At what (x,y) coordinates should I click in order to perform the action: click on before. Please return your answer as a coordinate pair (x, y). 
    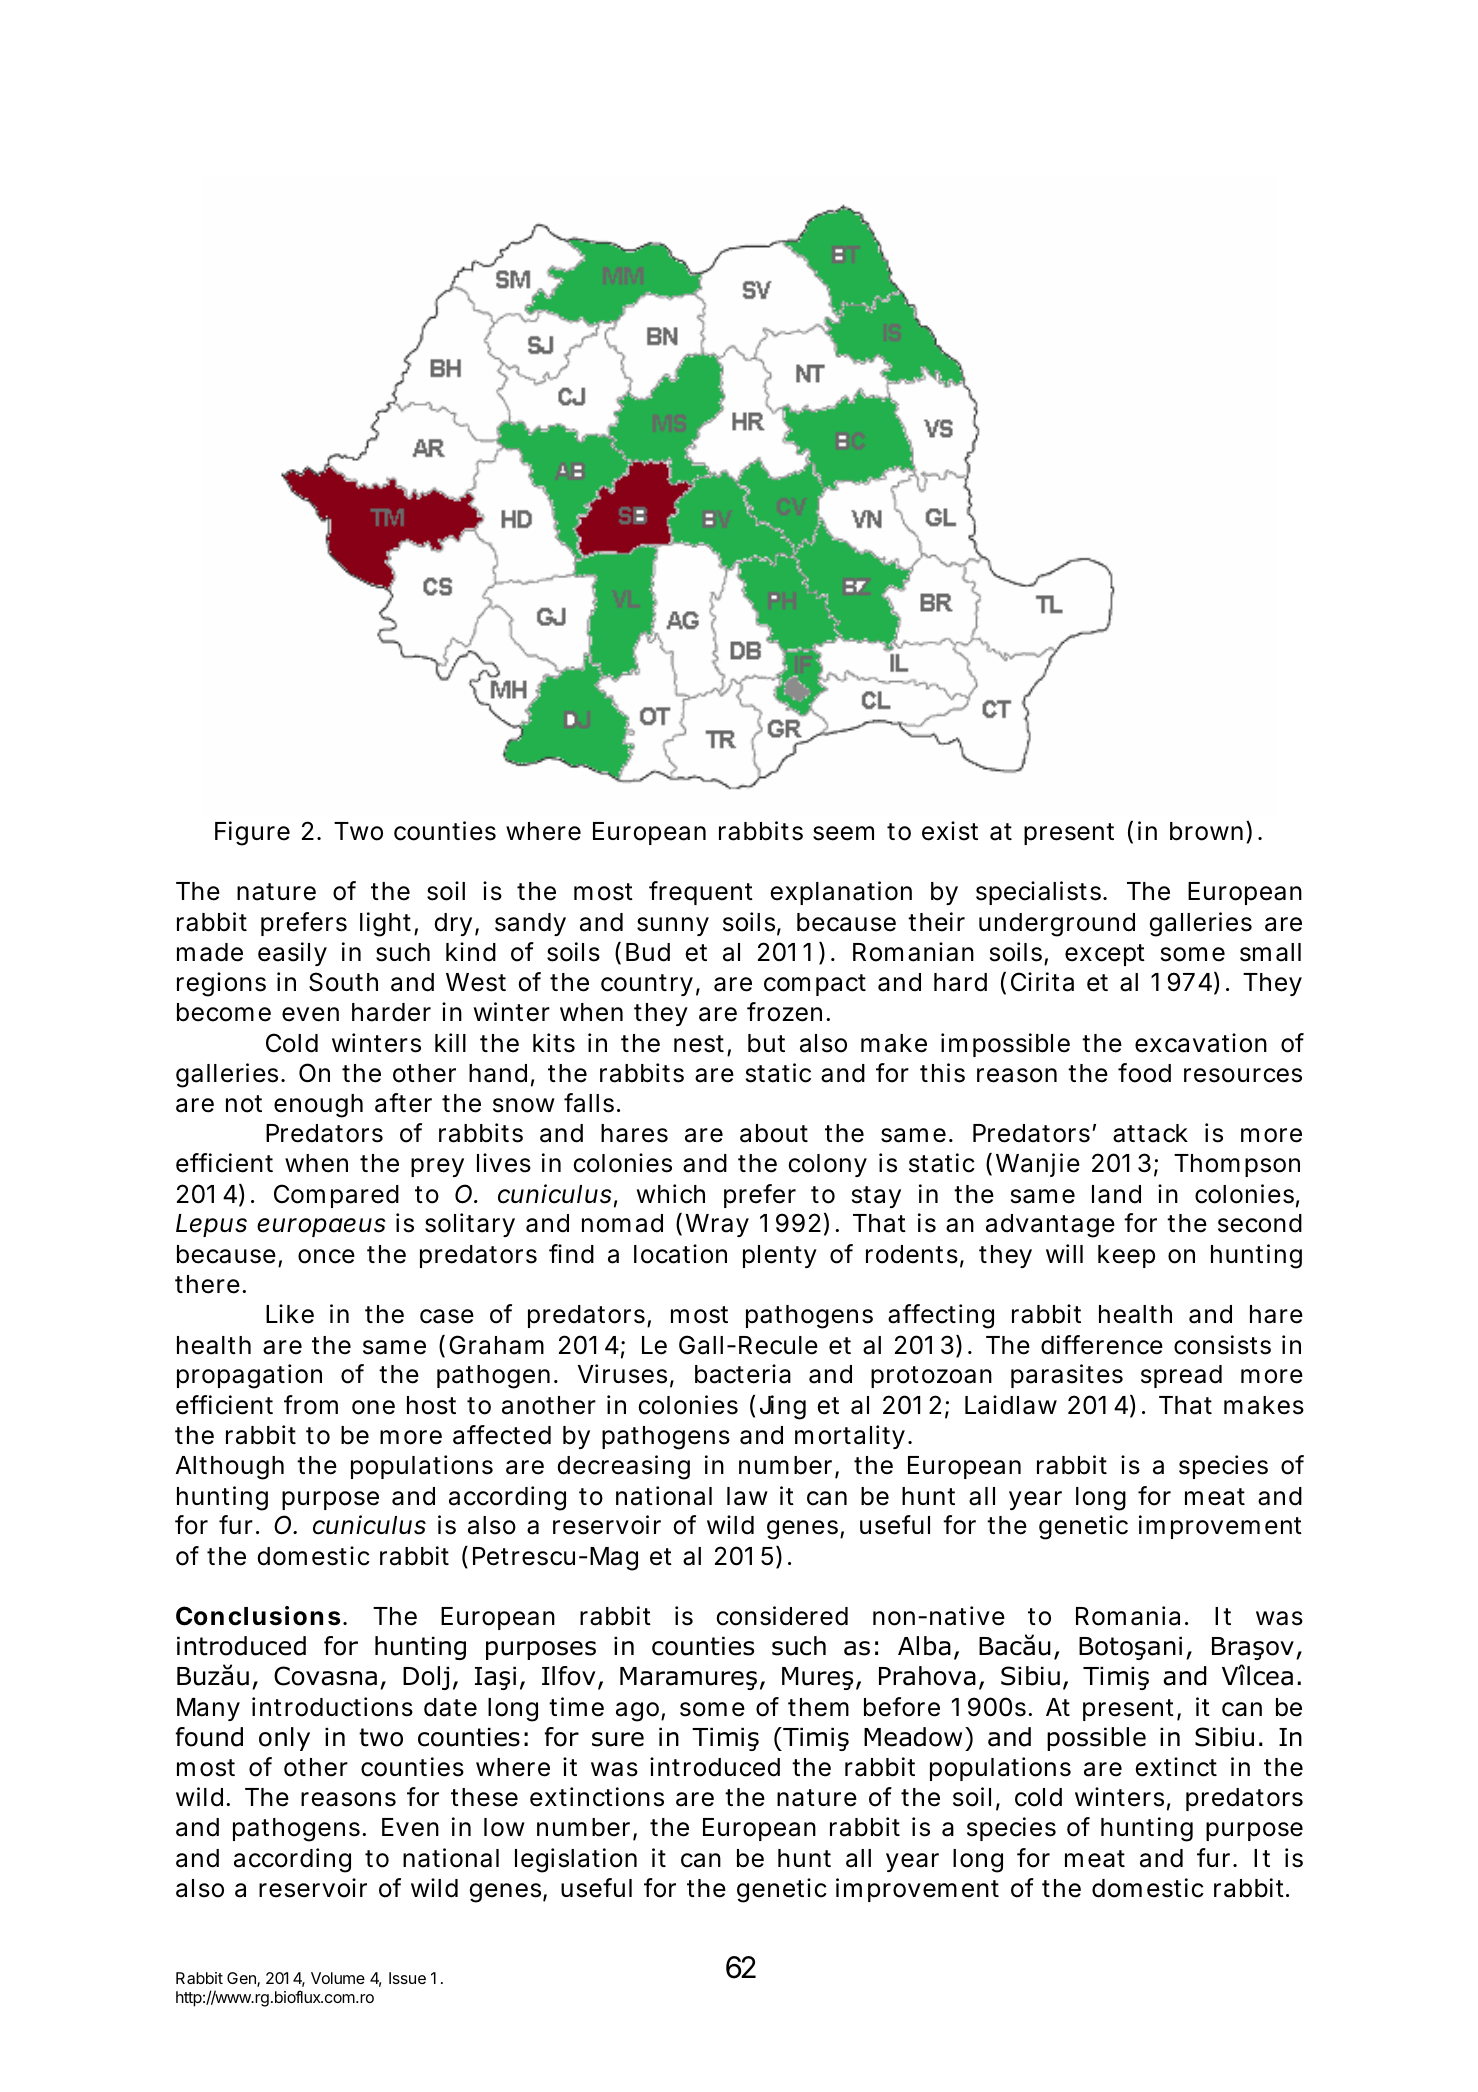
    Looking at the image, I should click on (902, 1707).
